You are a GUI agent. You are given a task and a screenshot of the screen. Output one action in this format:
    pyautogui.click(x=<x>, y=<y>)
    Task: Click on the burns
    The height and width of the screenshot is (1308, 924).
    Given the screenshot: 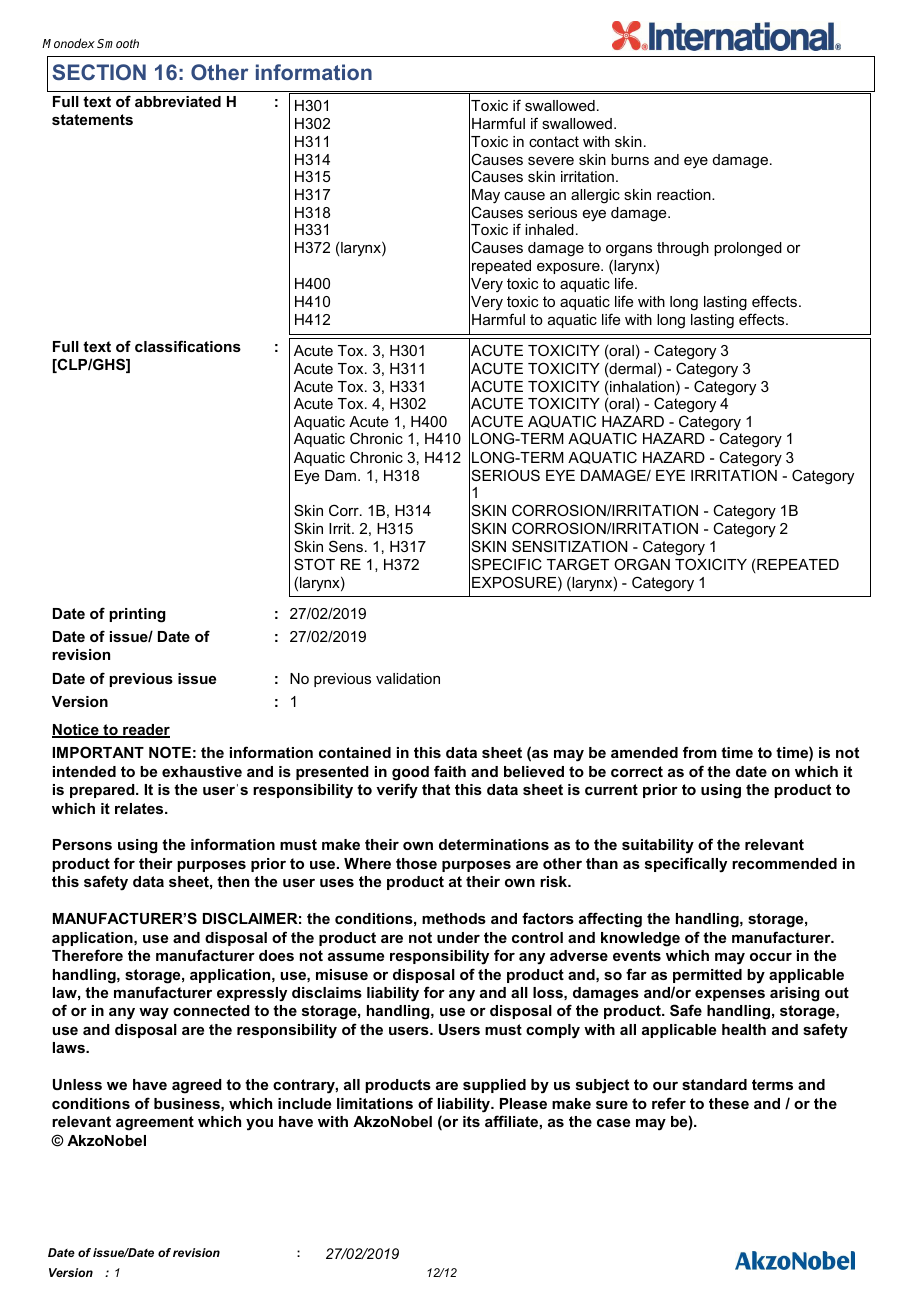 What is the action you would take?
    pyautogui.click(x=630, y=159)
